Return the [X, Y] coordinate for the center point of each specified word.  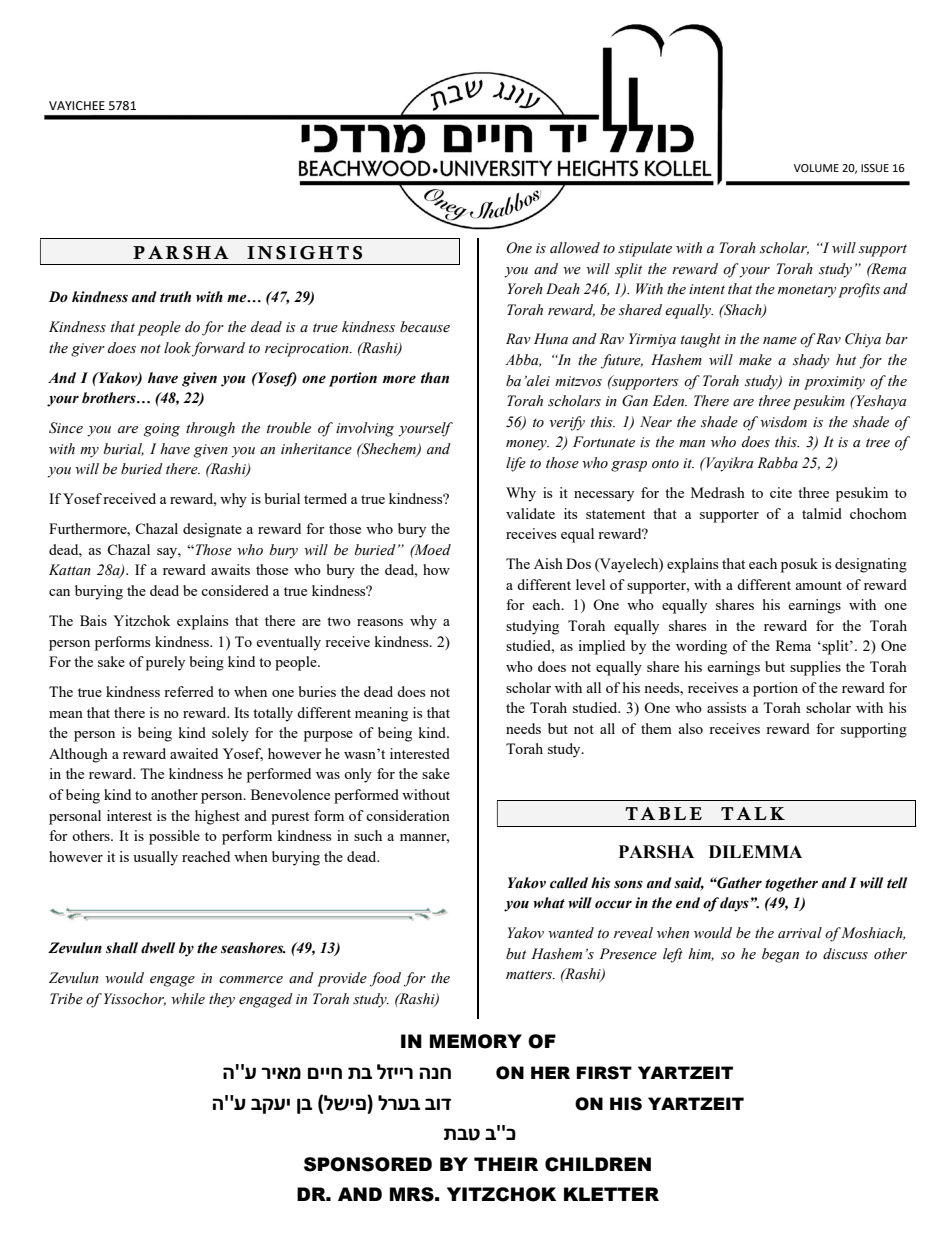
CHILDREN [598, 1164]
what [549, 902]
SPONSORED [368, 1164]
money [527, 445]
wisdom [783, 421]
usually [155, 858]
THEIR [506, 1164]
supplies [815, 668]
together [791, 884]
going [162, 430]
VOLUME [816, 168]
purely [165, 663]
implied [601, 647]
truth [175, 296]
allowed [575, 247]
